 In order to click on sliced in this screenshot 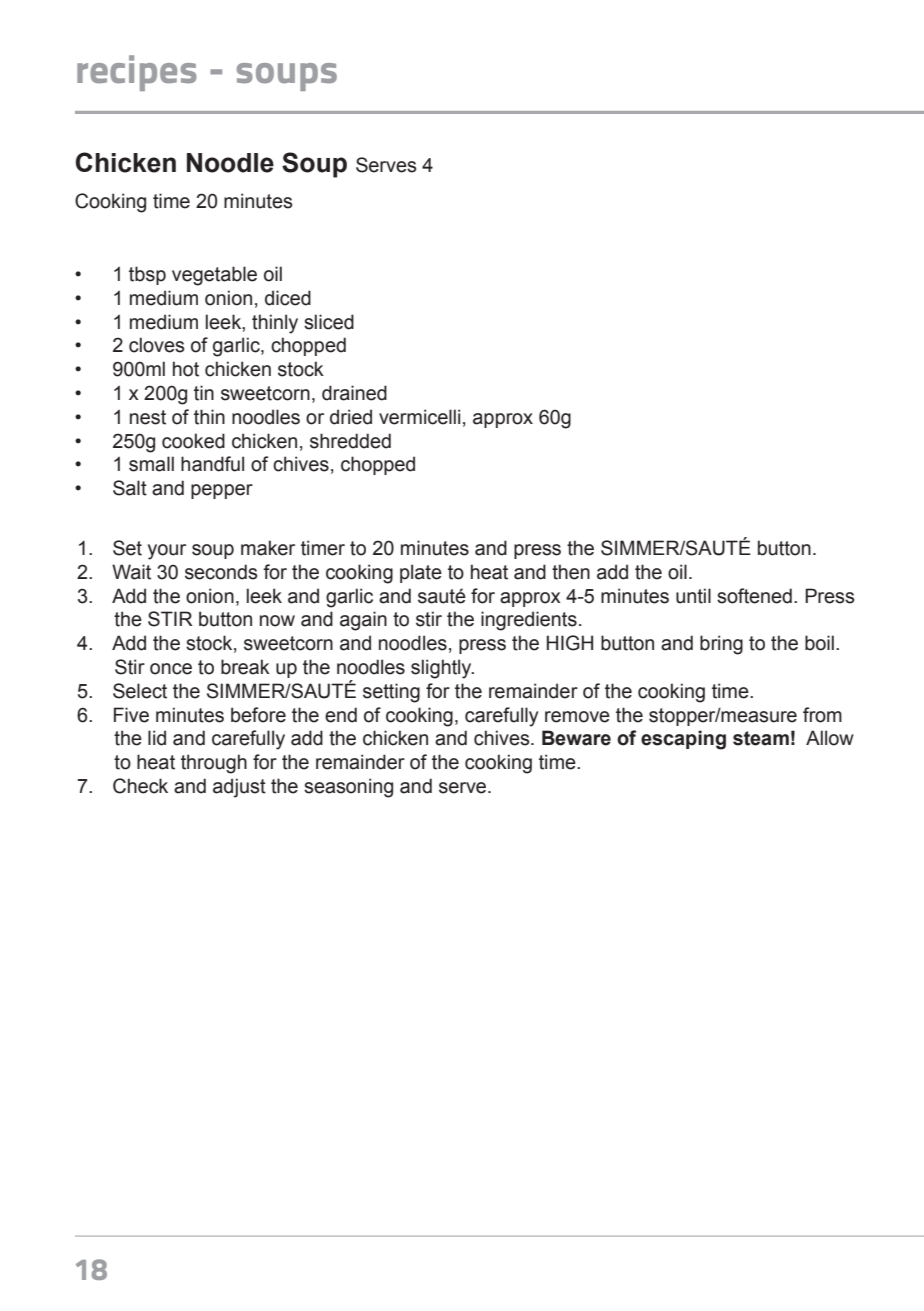, I will do `click(329, 322)`.
